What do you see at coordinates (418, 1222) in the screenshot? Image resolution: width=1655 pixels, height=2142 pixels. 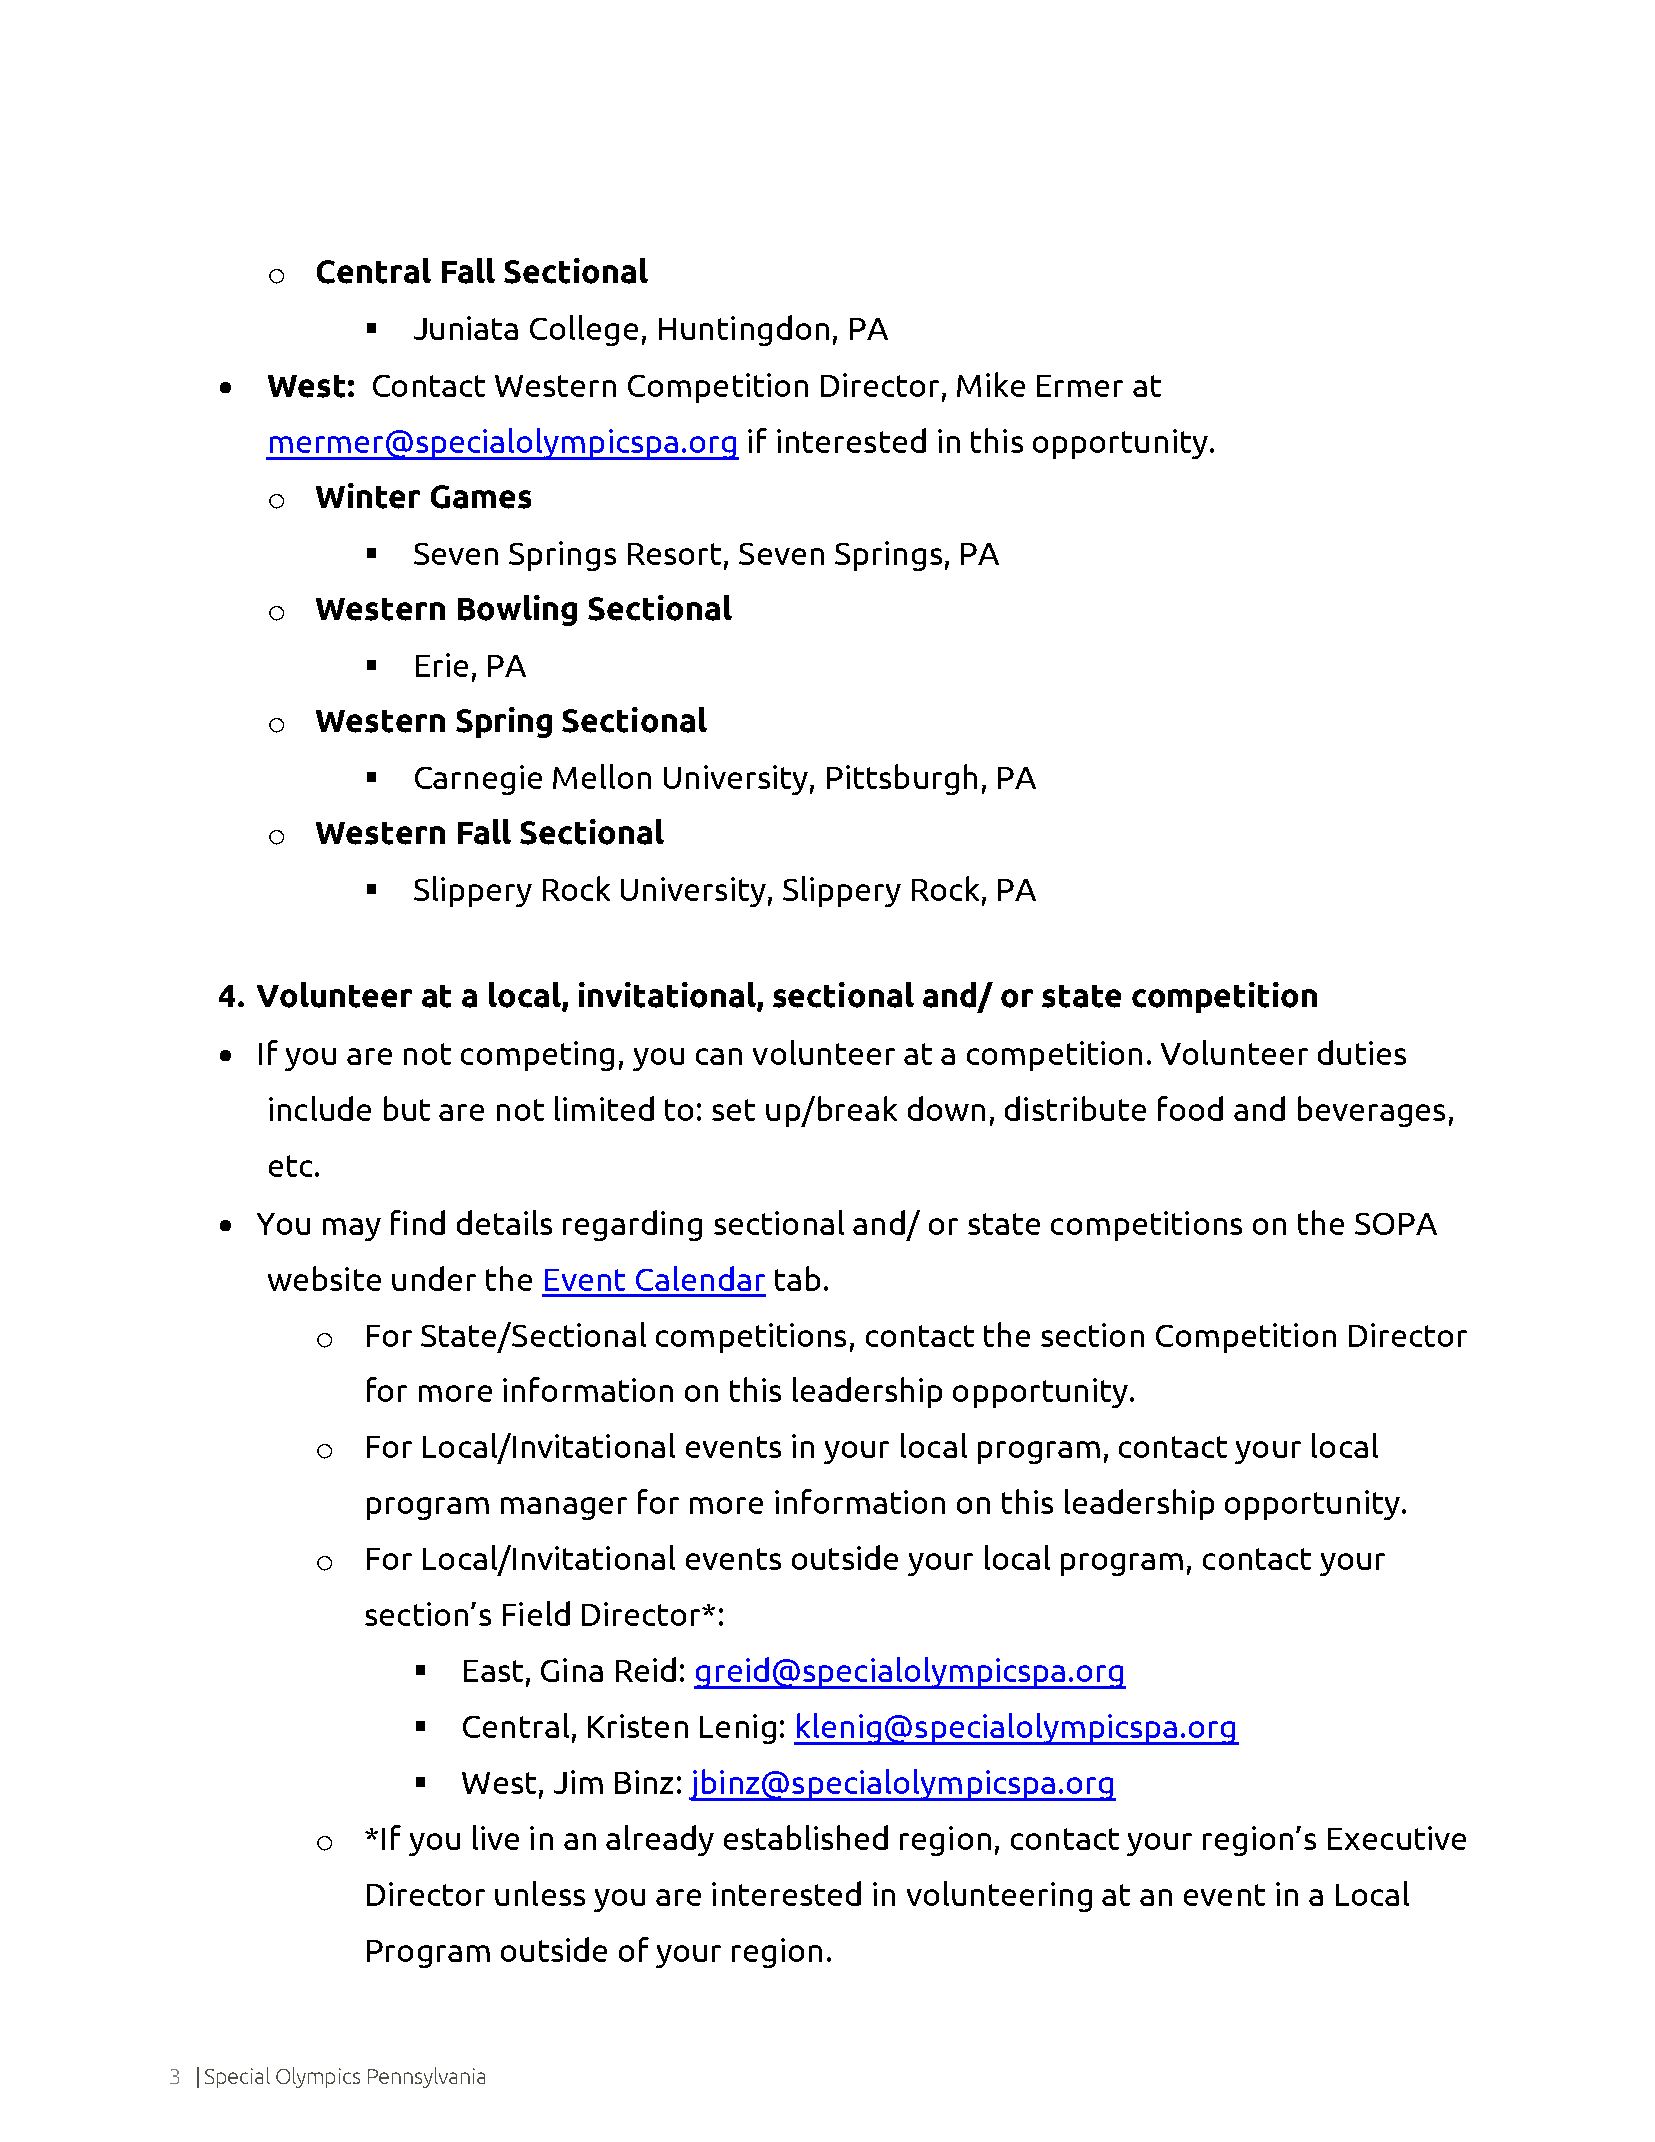 I see `find` at bounding box center [418, 1222].
